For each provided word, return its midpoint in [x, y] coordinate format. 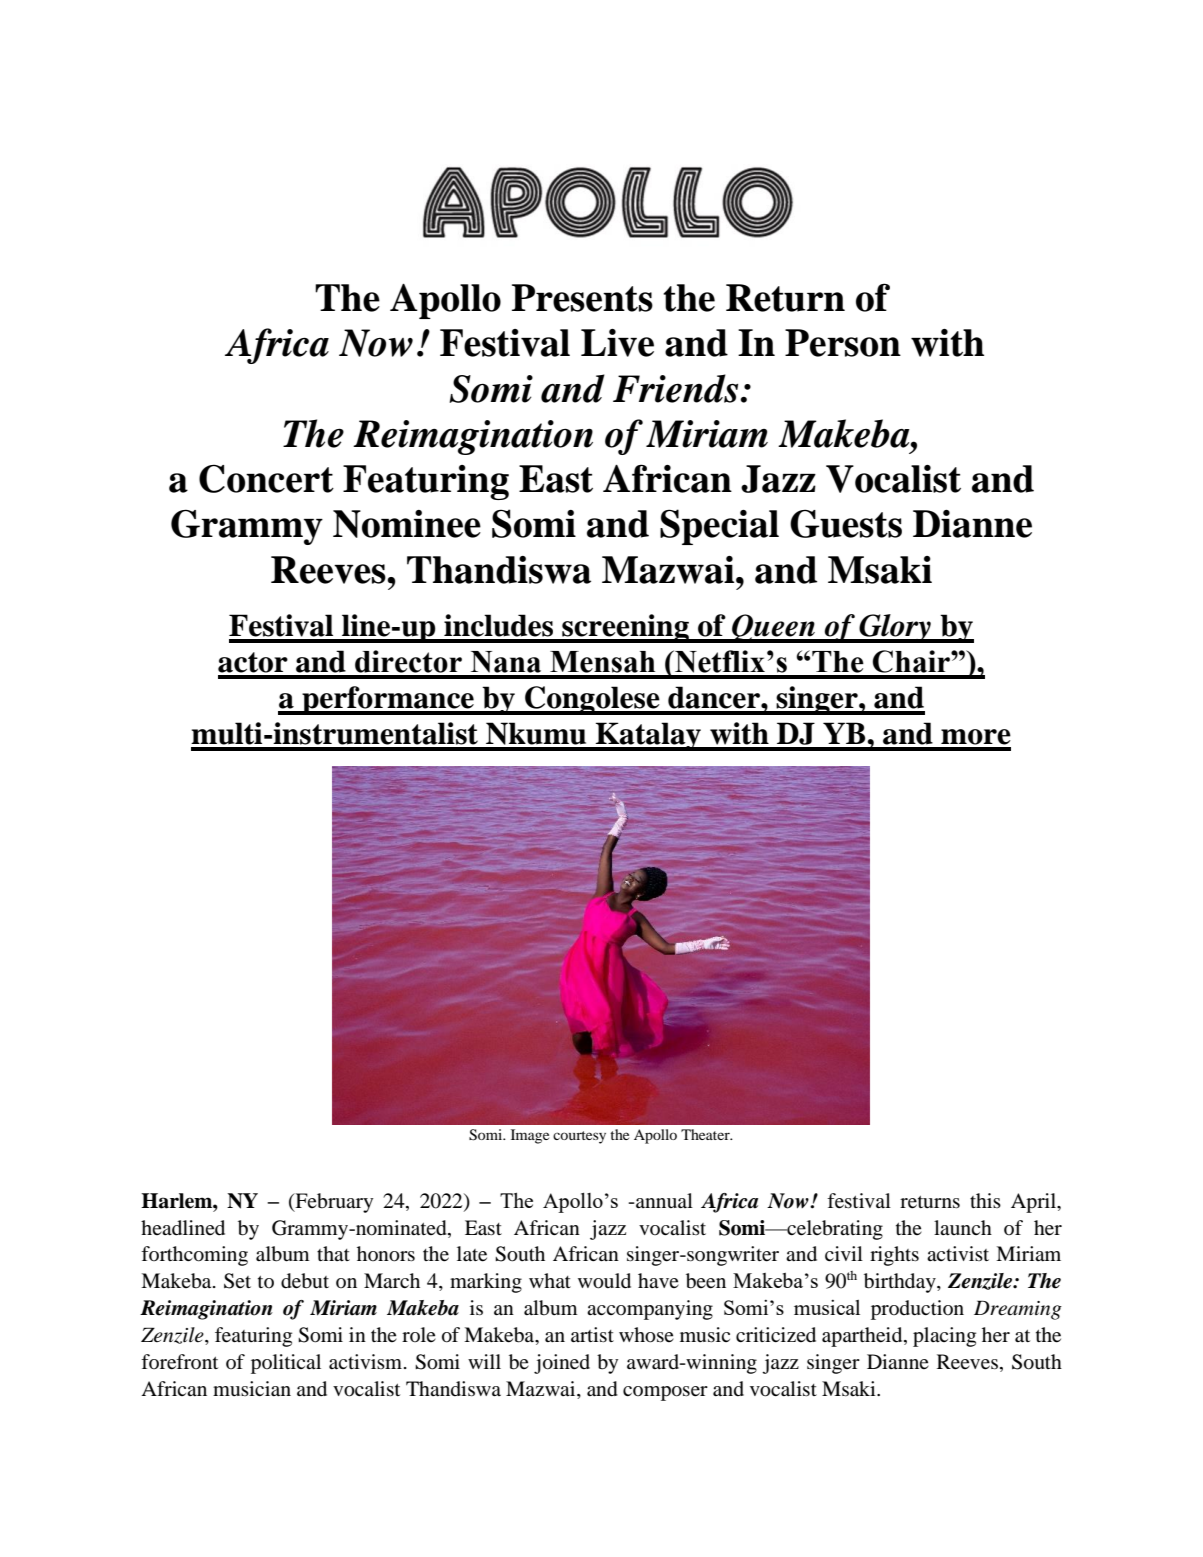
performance [388, 700]
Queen [773, 628]
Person [843, 343]
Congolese [592, 700]
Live [617, 343]
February [333, 1203]
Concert [266, 478]
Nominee [407, 524]
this [985, 1200]
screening [625, 628]
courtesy [579, 1137]
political [286, 1364]
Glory [895, 628]
